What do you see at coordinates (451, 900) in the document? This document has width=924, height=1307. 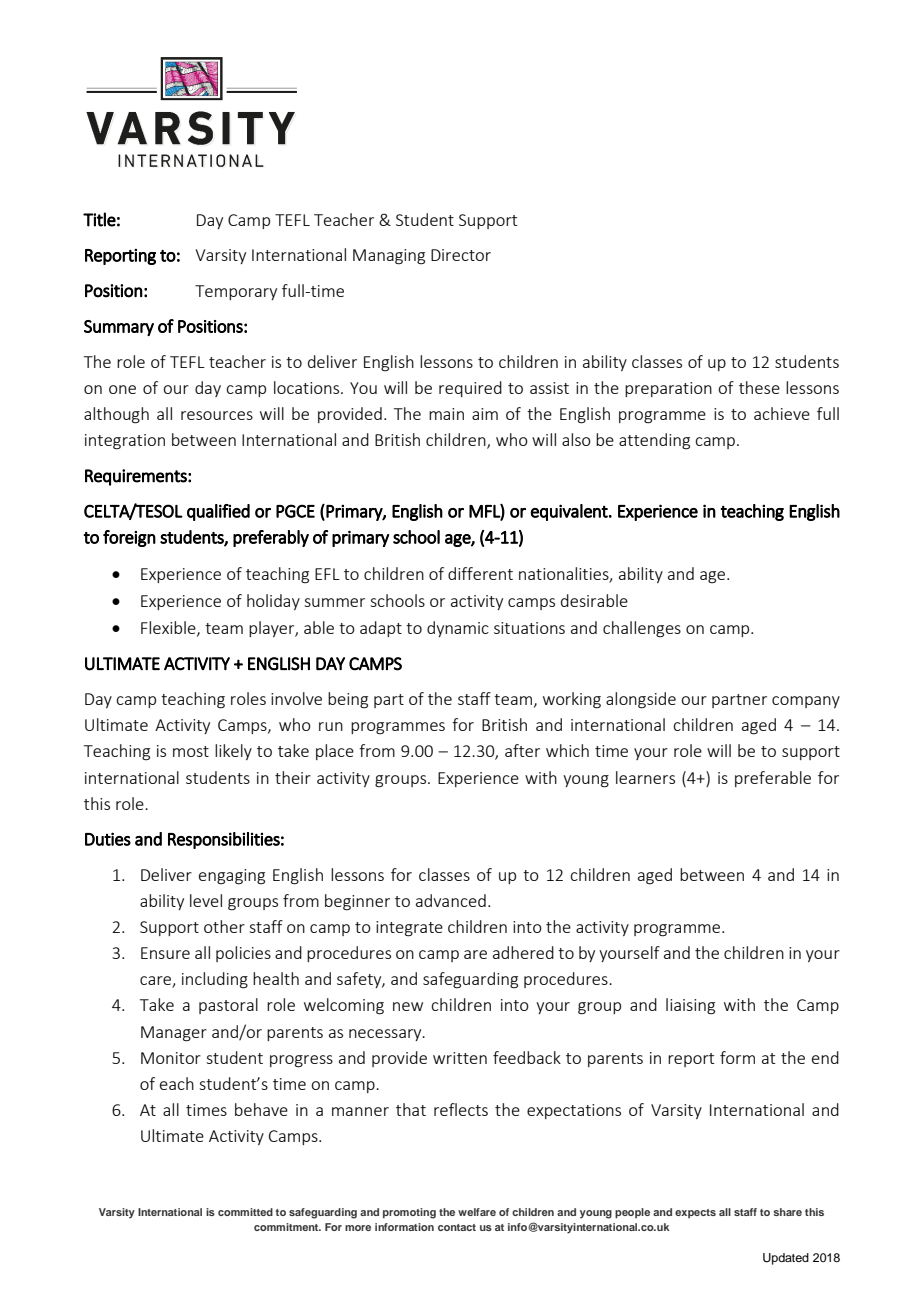 I see `advanced` at bounding box center [451, 900].
